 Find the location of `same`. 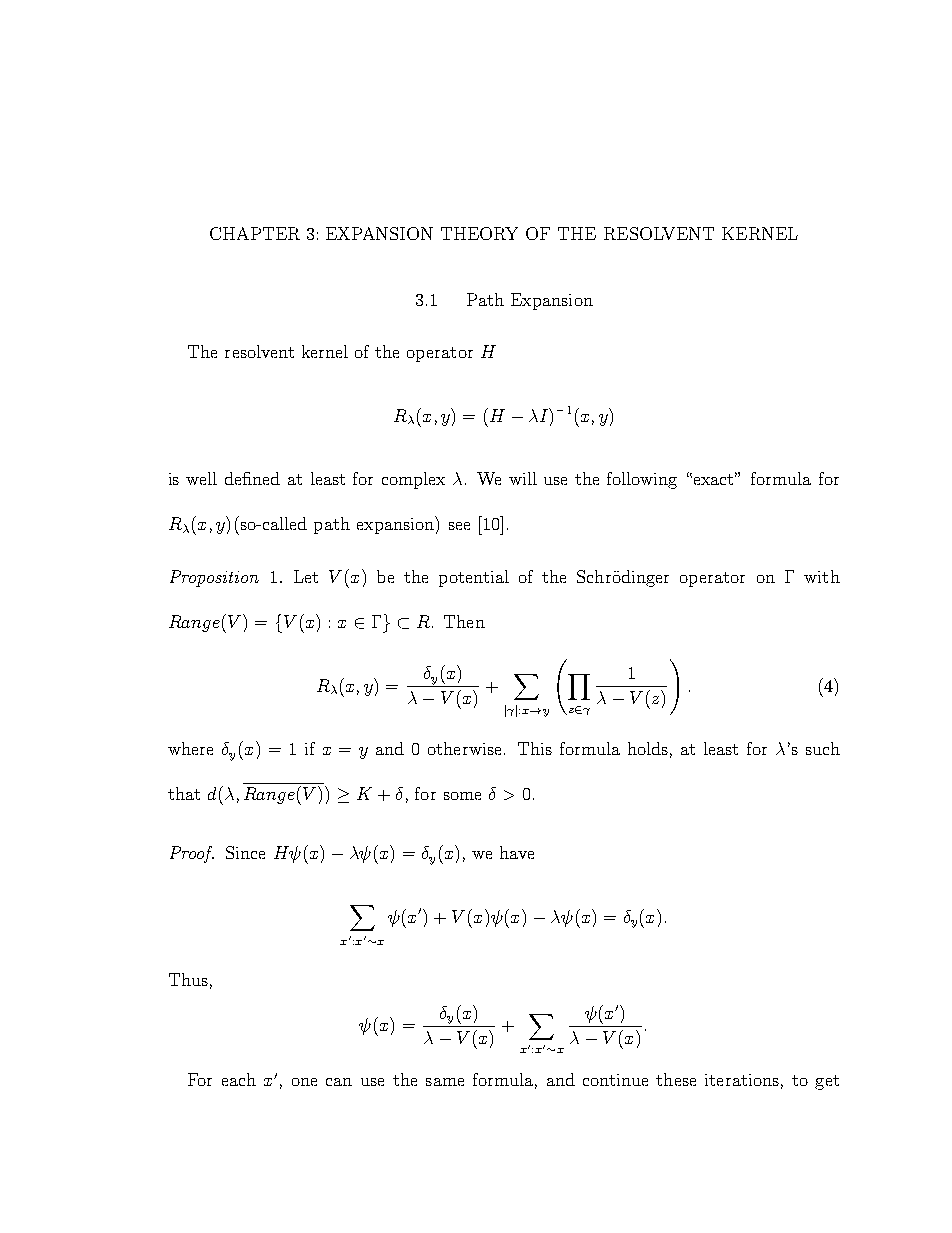

same is located at coordinates (445, 1082).
